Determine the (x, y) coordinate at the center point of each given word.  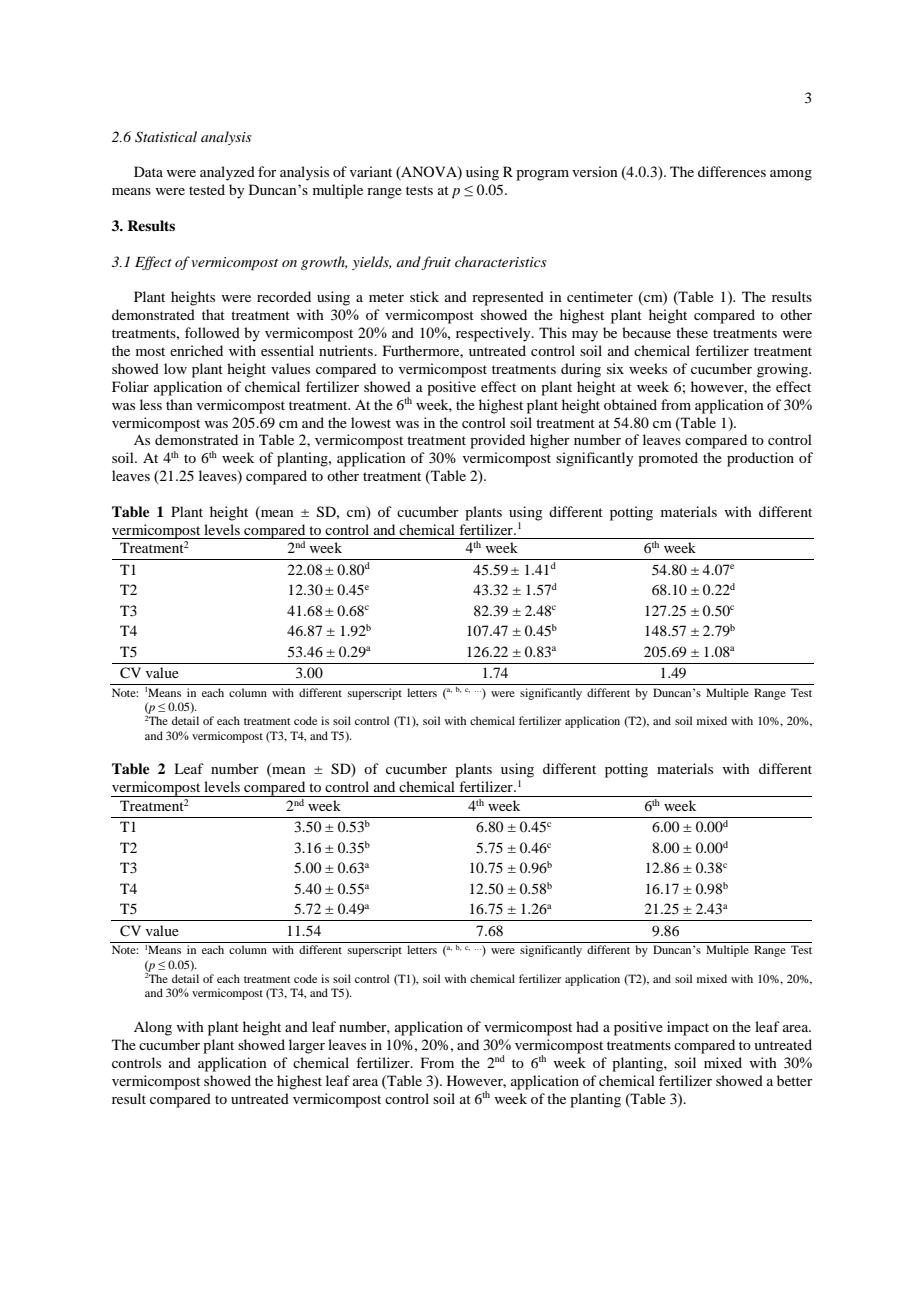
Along (153, 1028)
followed (212, 332)
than (179, 404)
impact (688, 1028)
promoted (668, 459)
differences (732, 171)
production (760, 459)
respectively (494, 334)
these (692, 332)
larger (307, 1046)
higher (550, 441)
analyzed (227, 173)
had (587, 1026)
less (151, 404)
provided (497, 441)
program (542, 175)
